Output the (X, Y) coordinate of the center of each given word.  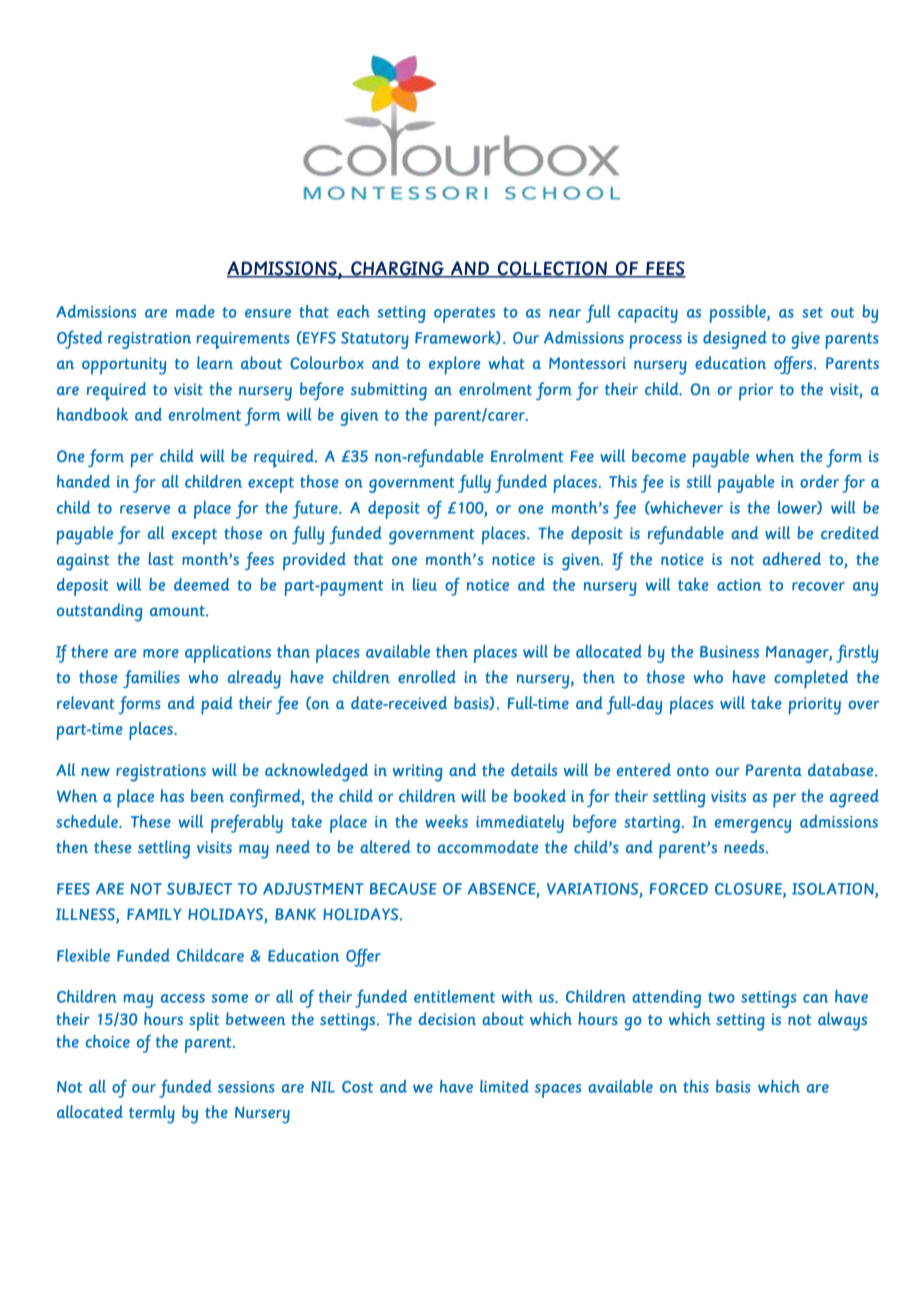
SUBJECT (199, 889)
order (819, 481)
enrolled (427, 676)
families (151, 679)
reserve (145, 509)
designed (735, 340)
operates (464, 315)
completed (811, 679)
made (195, 311)
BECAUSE (403, 889)
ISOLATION (834, 890)
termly (152, 1114)
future (316, 510)
